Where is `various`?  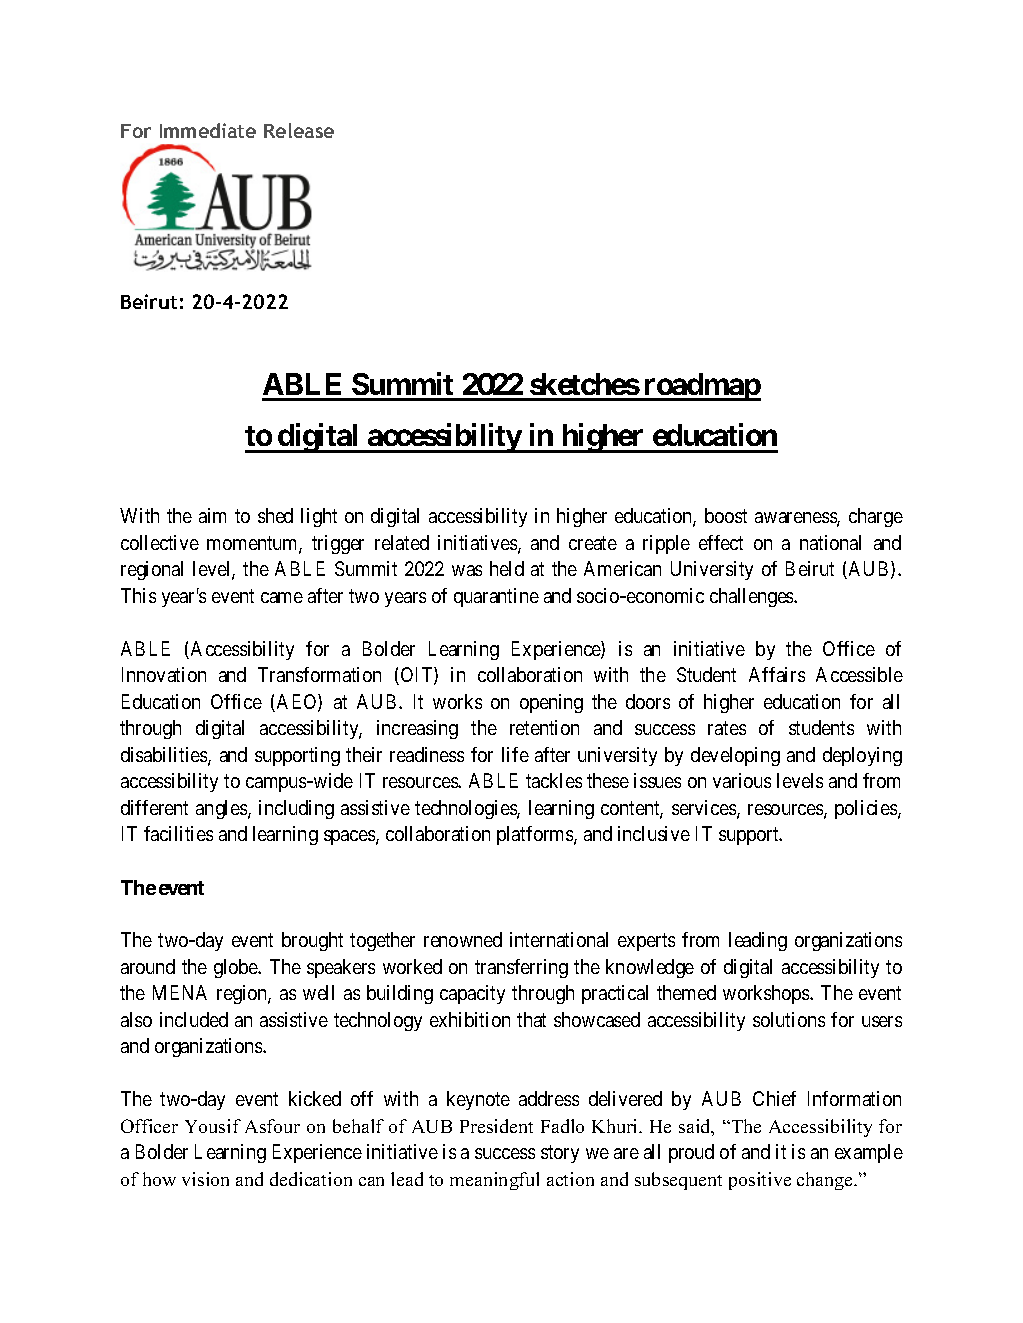
various is located at coordinates (742, 780).
